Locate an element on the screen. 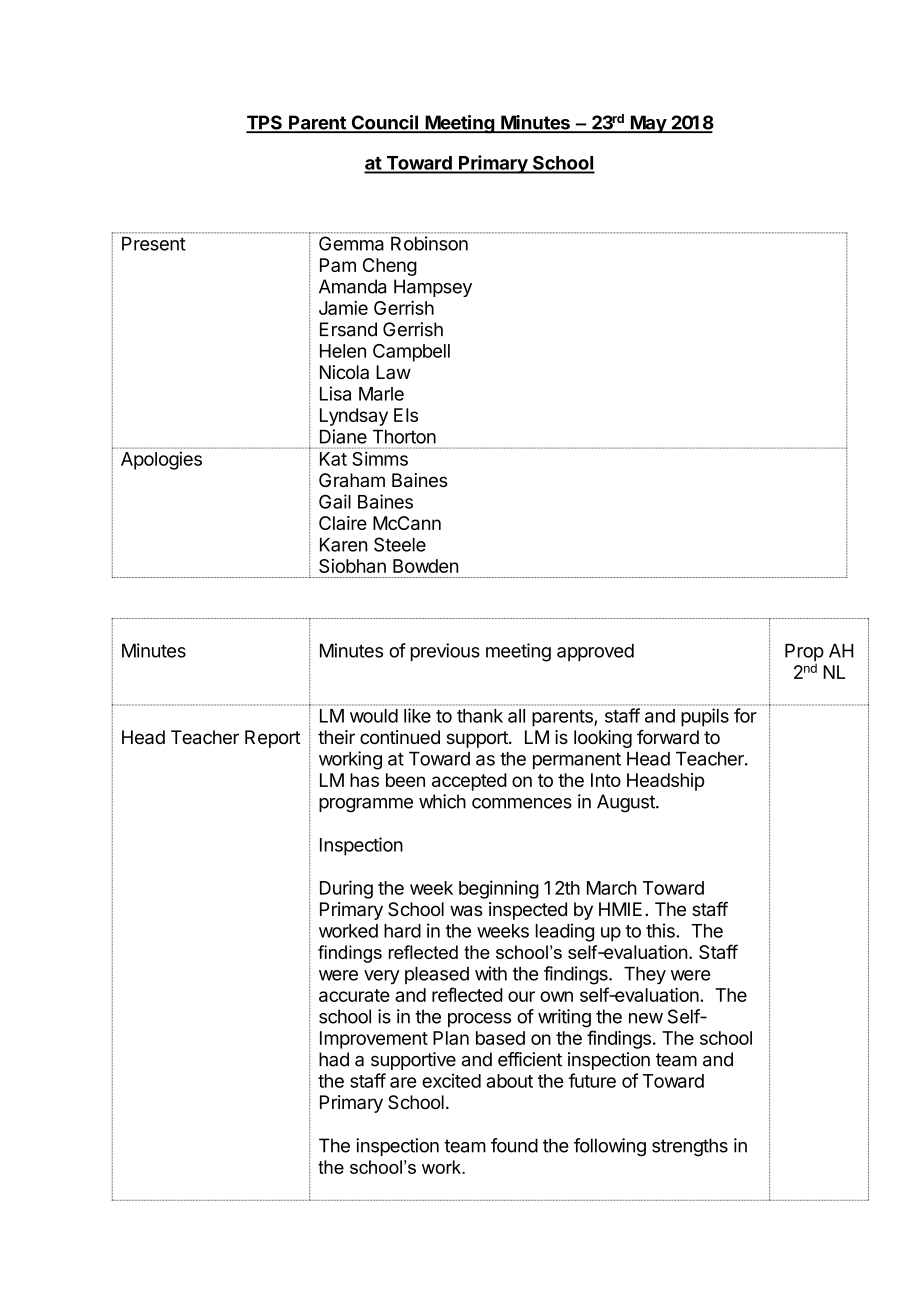 This screenshot has width=924, height=1308. previous is located at coordinates (445, 652).
